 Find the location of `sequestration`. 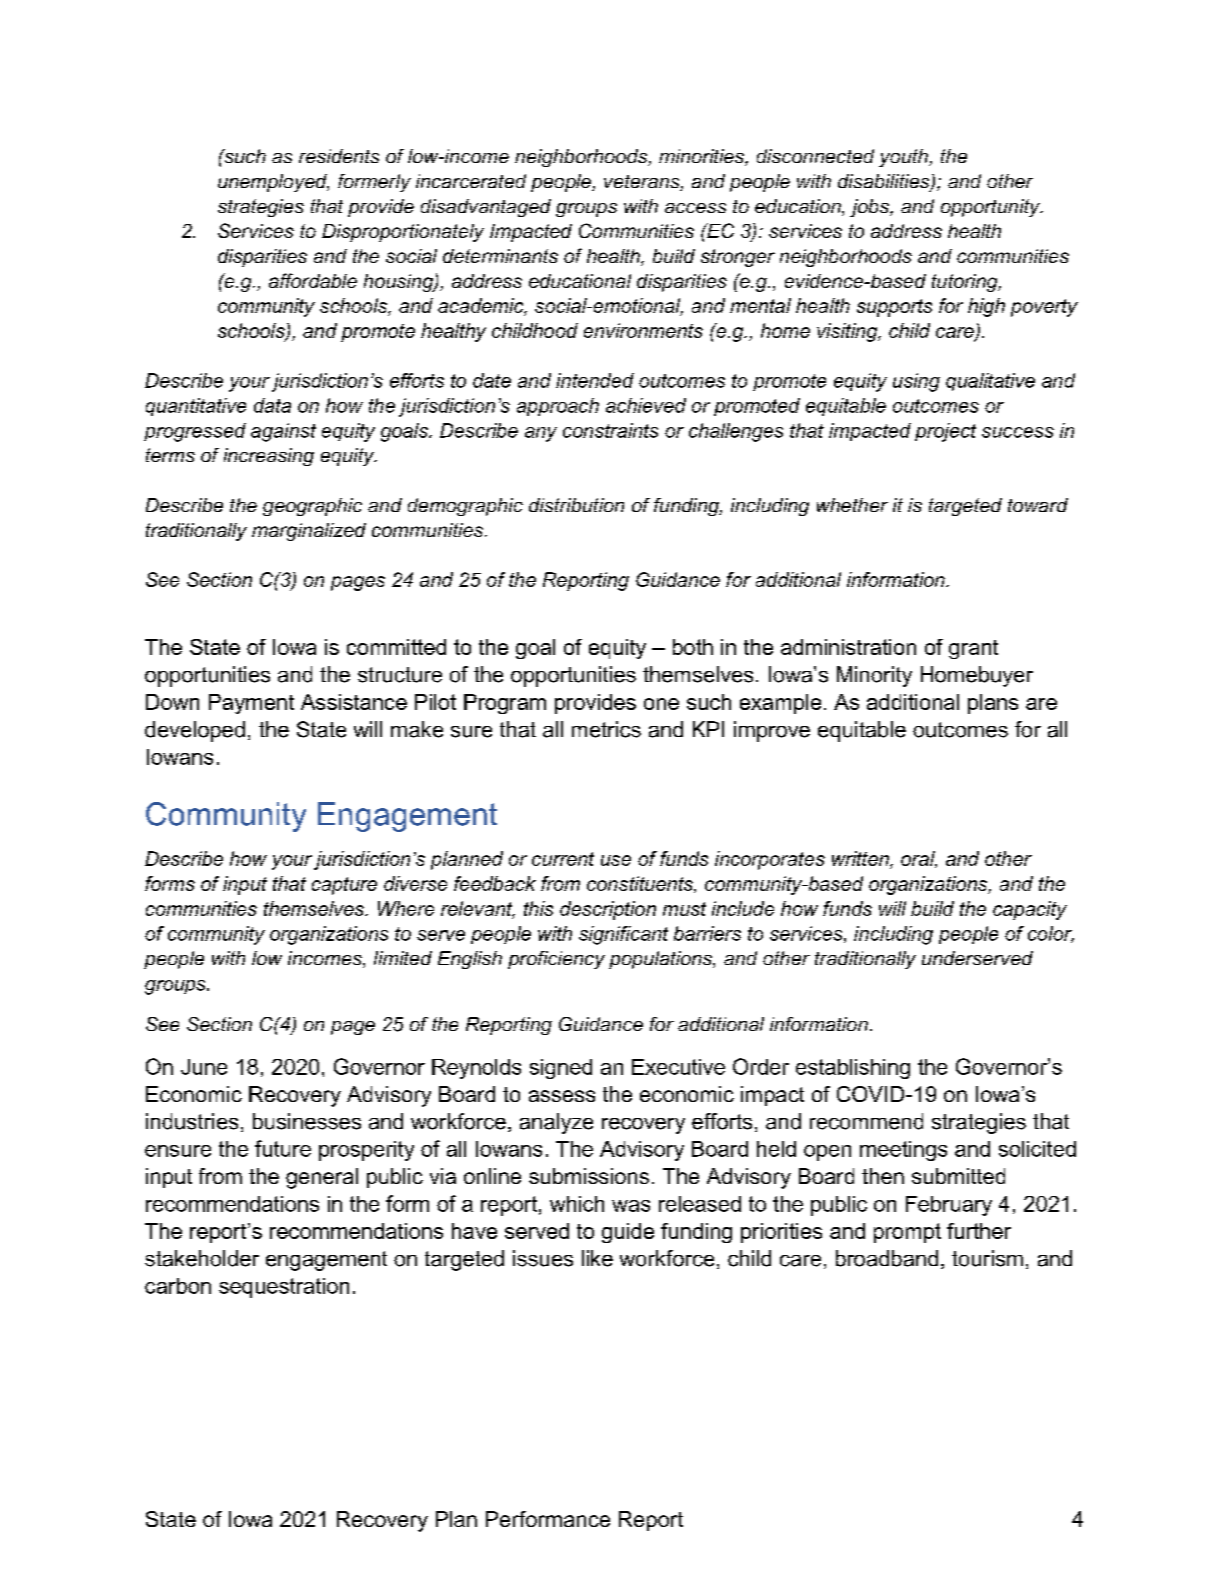

sequestration is located at coordinates (284, 1288).
